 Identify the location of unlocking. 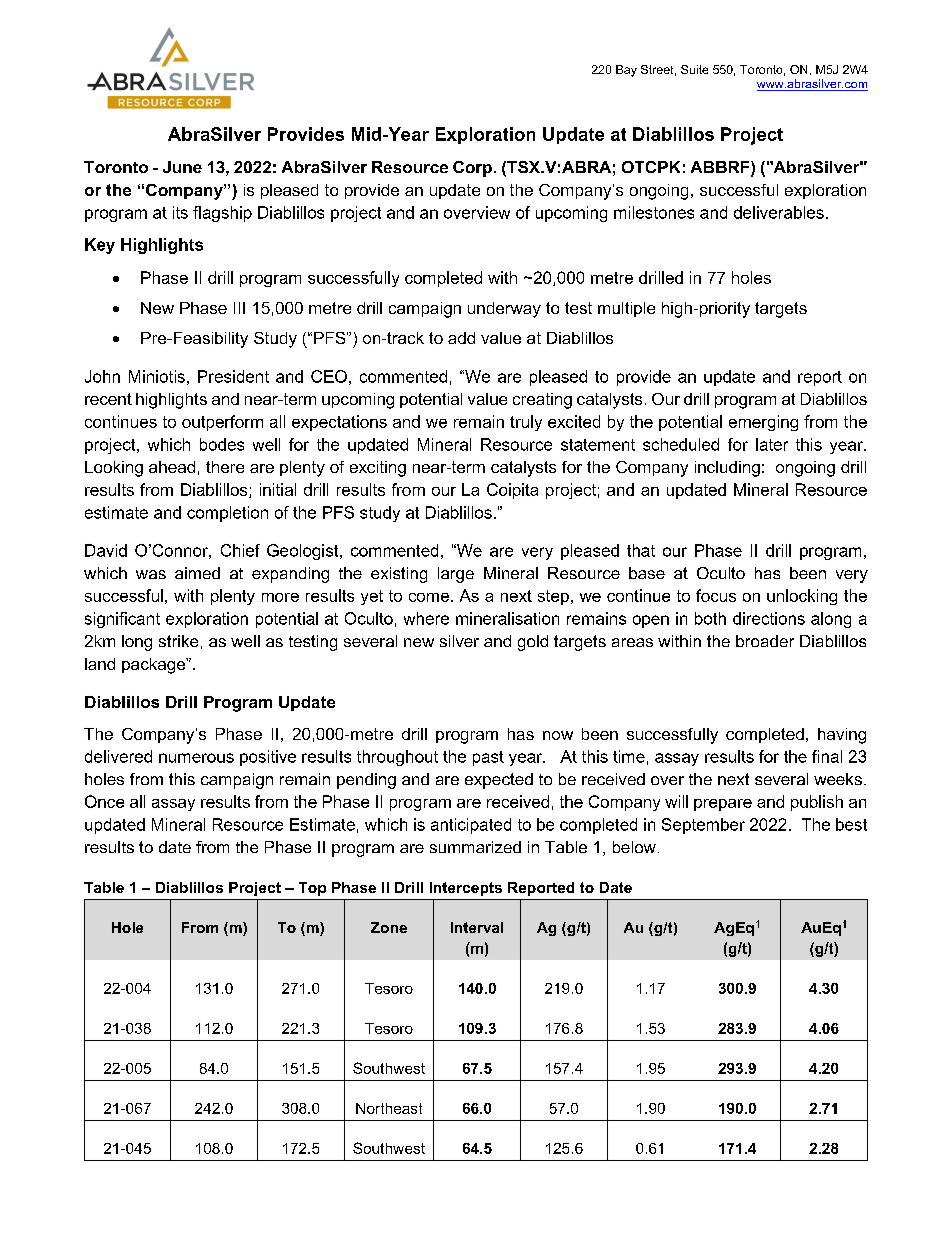
(802, 597).
